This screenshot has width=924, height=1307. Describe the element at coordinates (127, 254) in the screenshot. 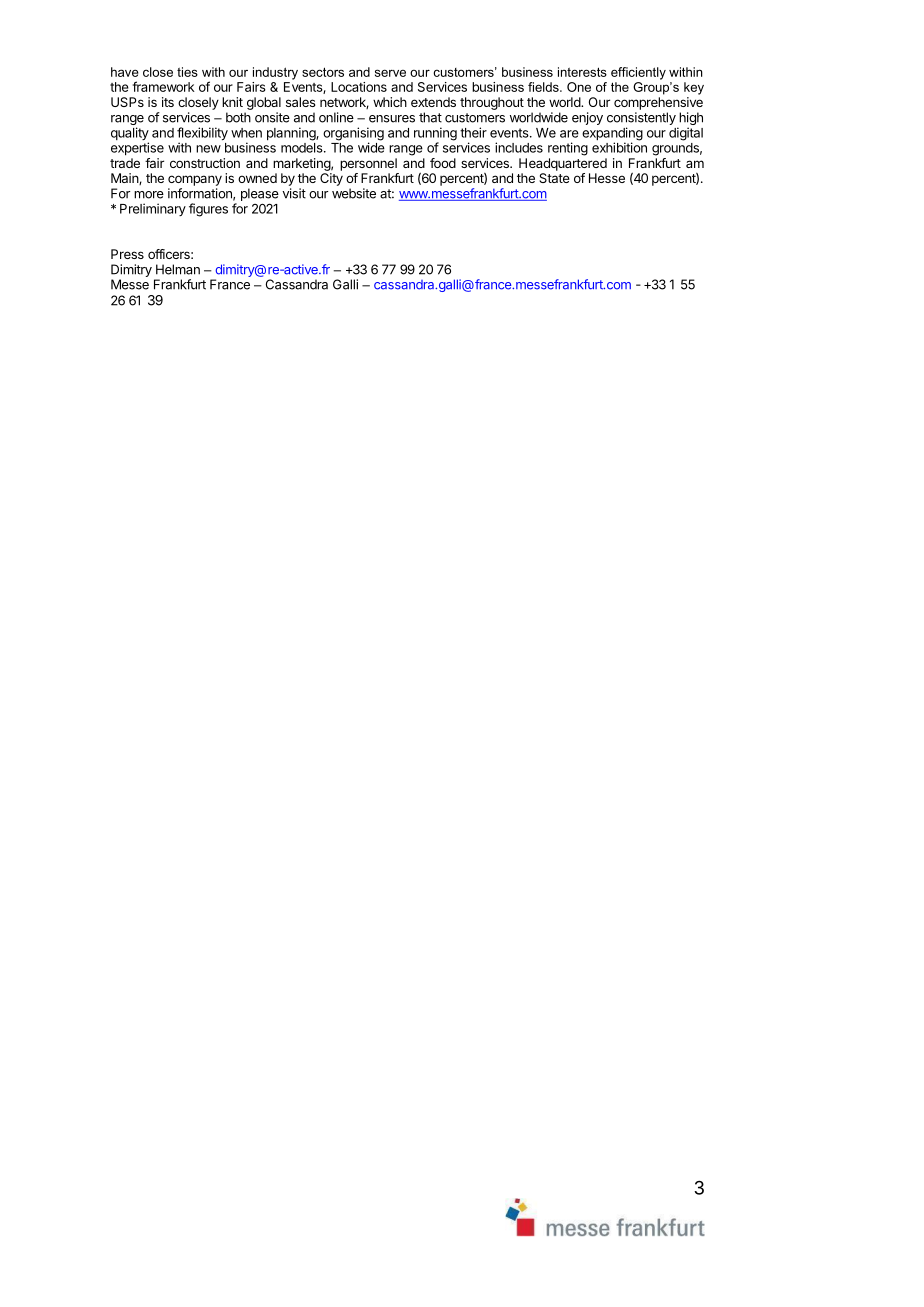

I see `Press` at that location.
